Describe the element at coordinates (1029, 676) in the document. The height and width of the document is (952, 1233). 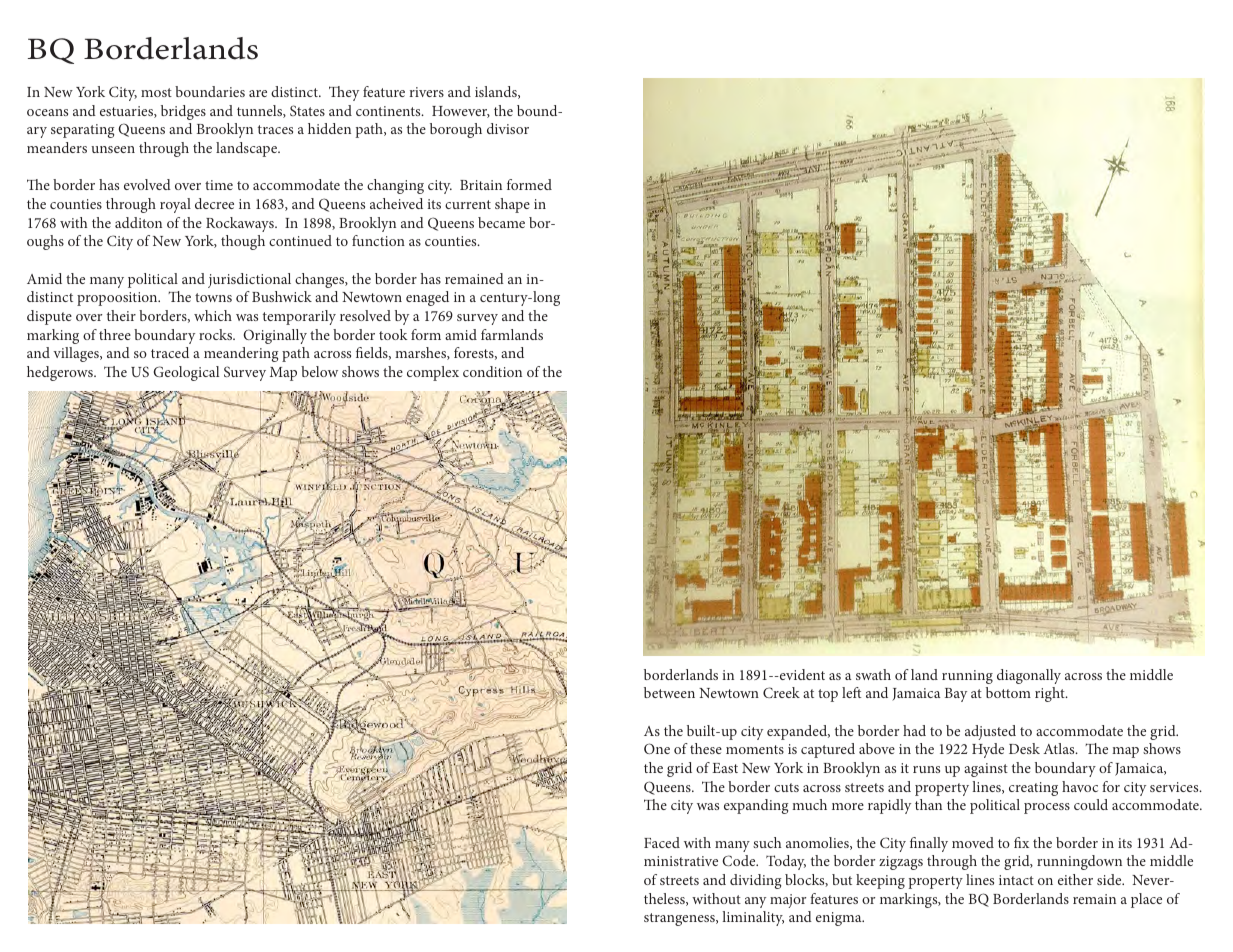
I see `diagonally` at that location.
